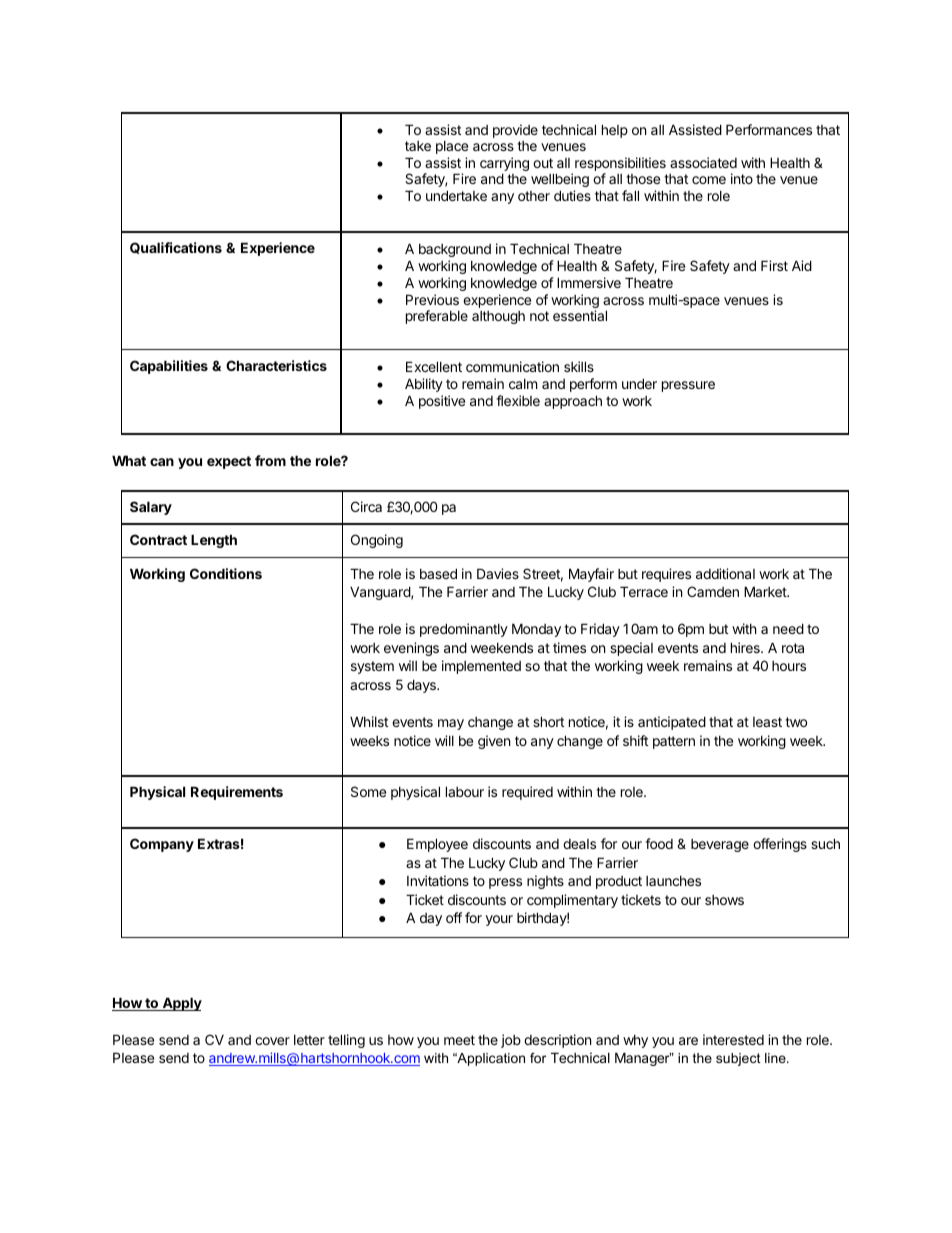 The width and height of the page is (952, 1233). What do you see at coordinates (498, 573) in the page?
I see `Davies` at bounding box center [498, 573].
